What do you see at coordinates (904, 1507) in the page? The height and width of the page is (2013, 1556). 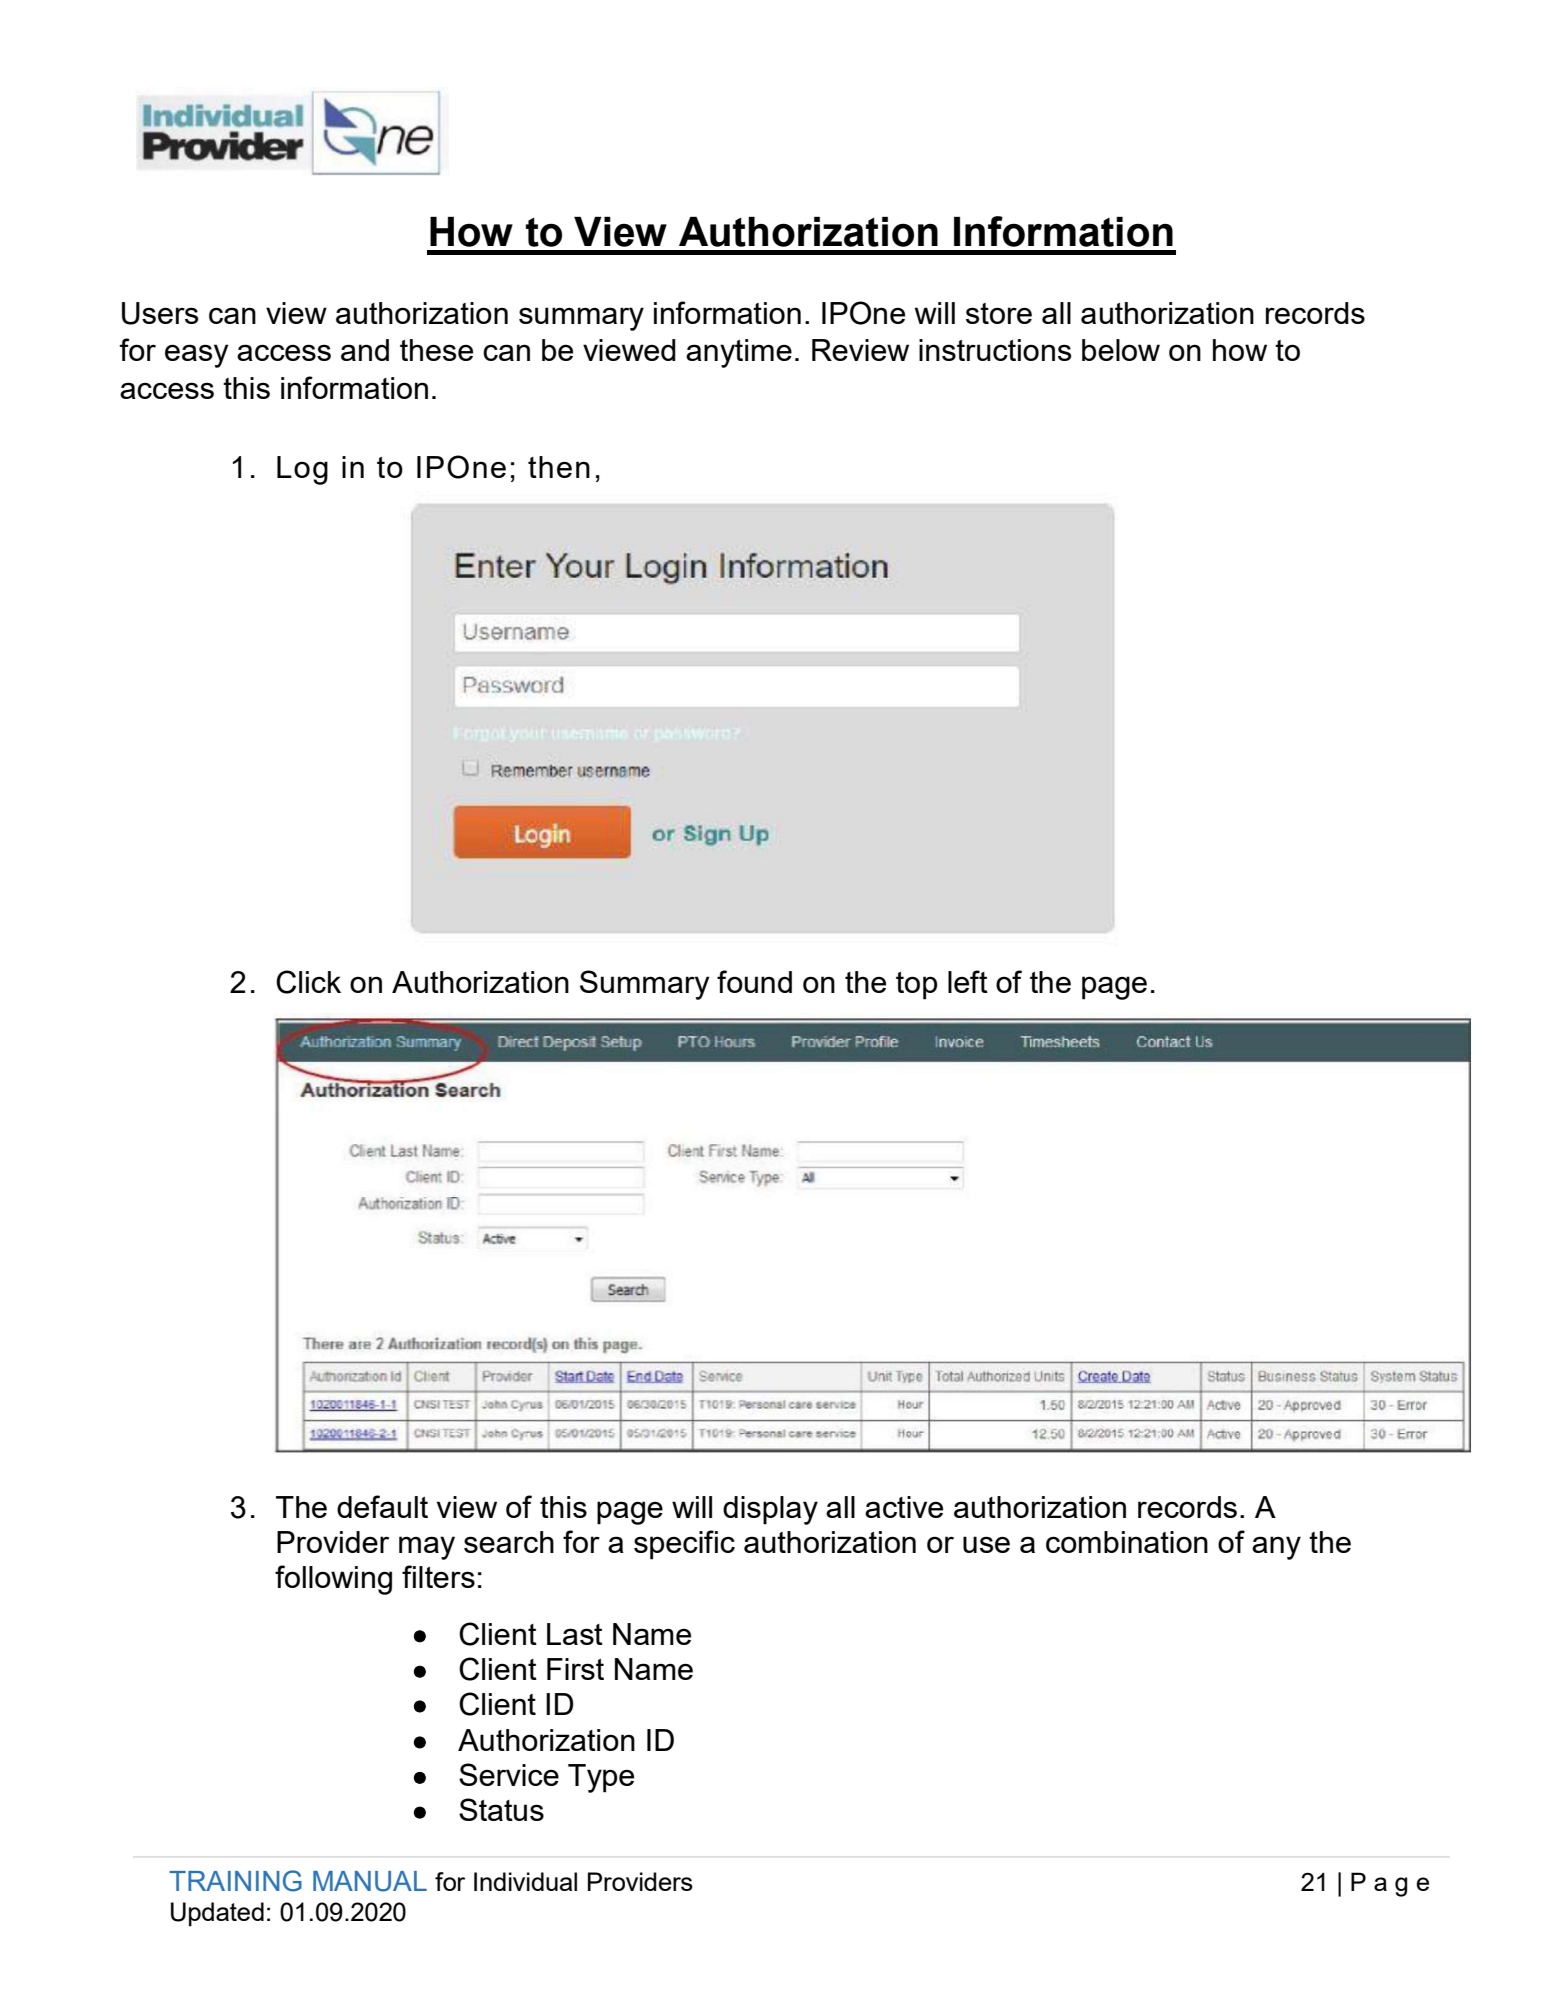 I see `active` at bounding box center [904, 1507].
